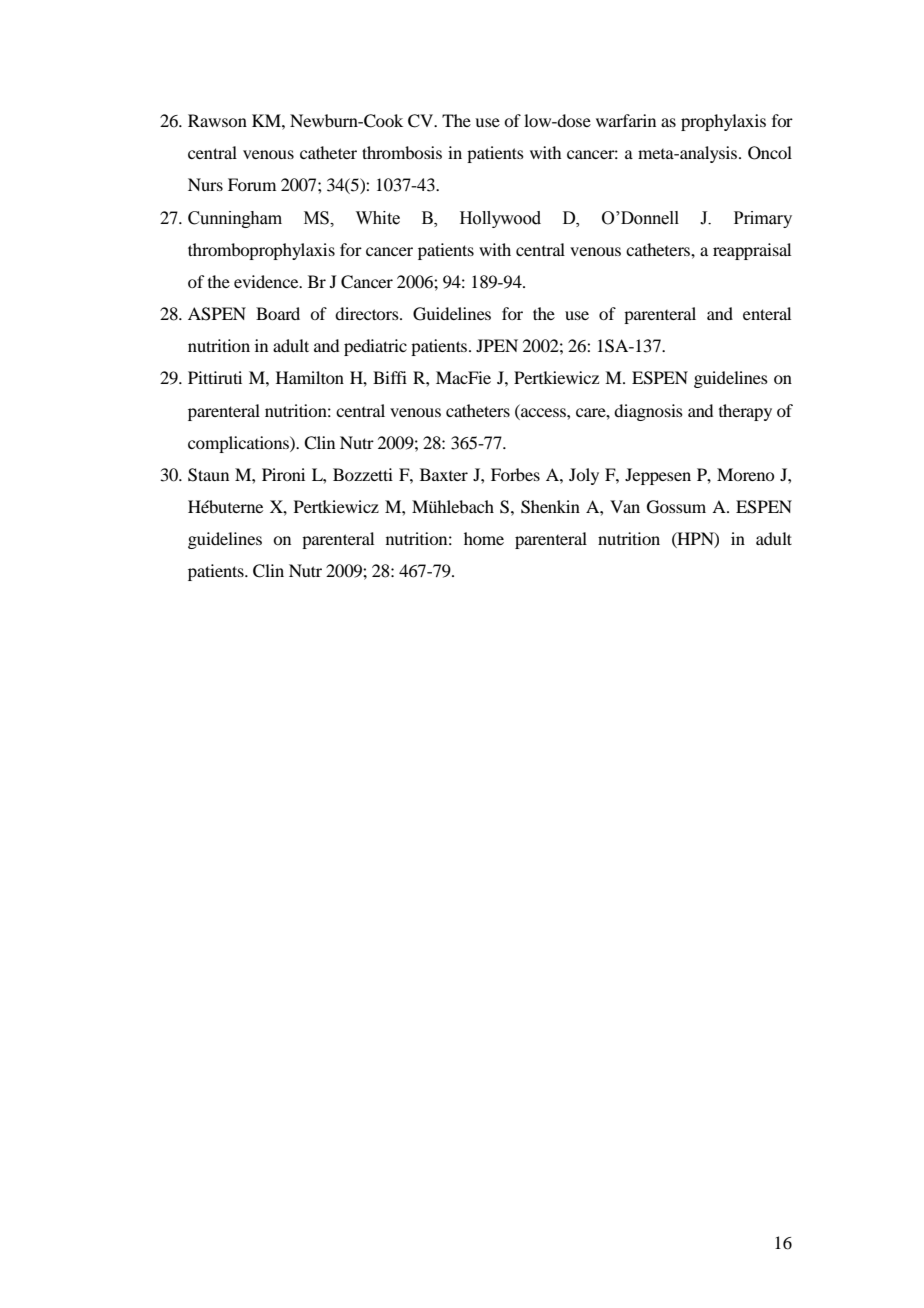 Image resolution: width=924 pixels, height=1308 pixels. What do you see at coordinates (625, 506) in the screenshot?
I see `Van` at bounding box center [625, 506].
